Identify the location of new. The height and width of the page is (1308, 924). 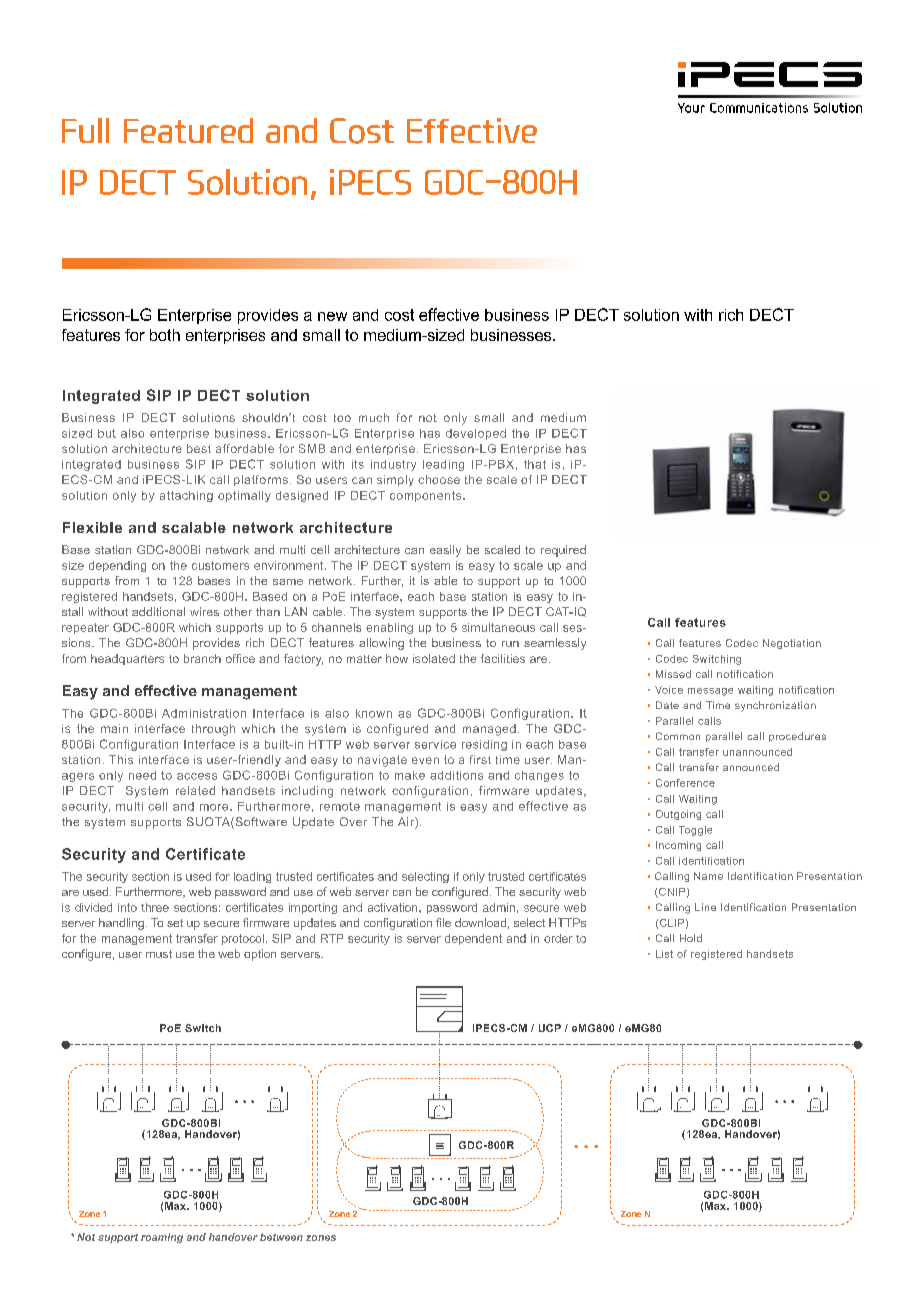
(332, 316).
